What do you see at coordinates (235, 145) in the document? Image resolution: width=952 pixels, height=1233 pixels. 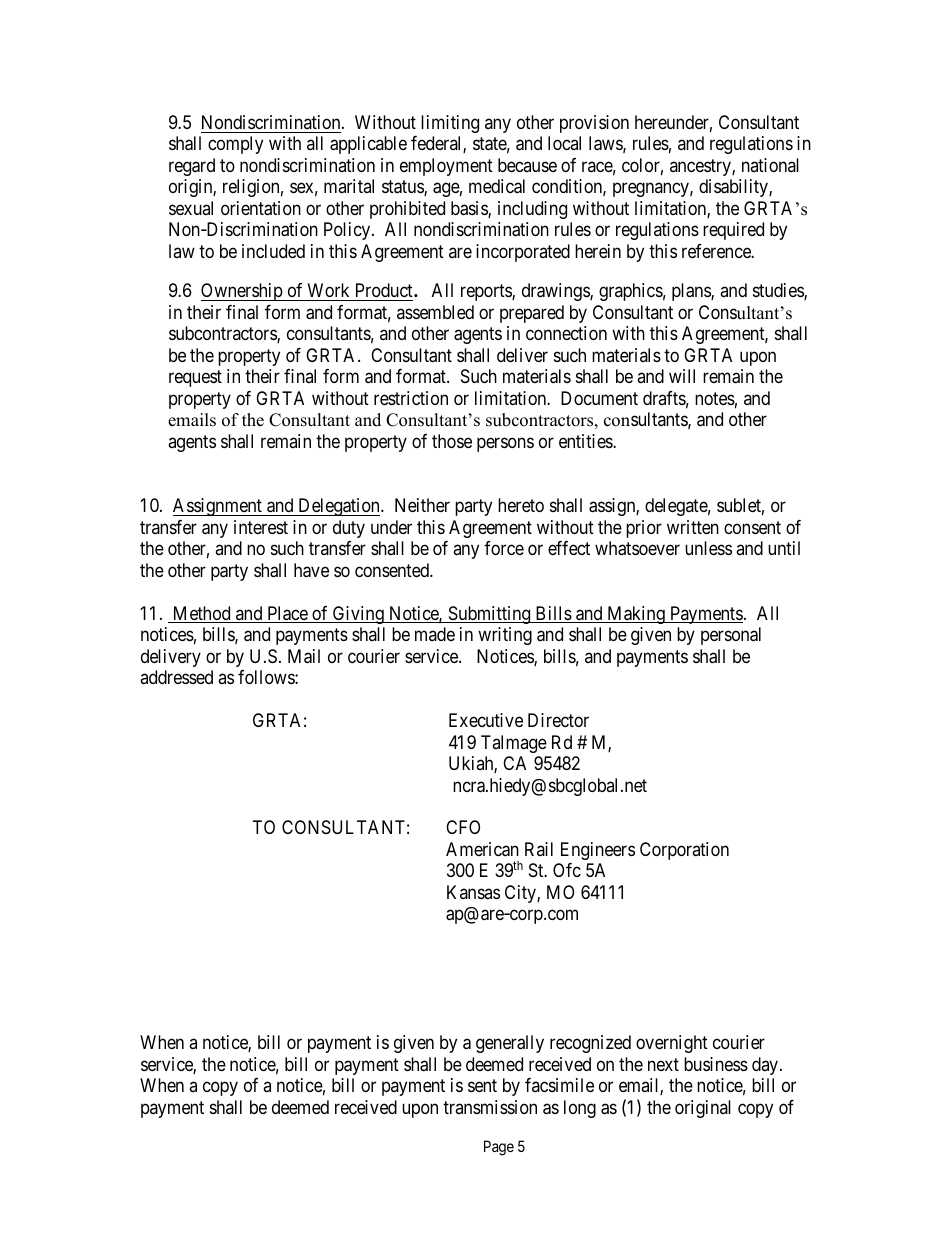 I see `comply` at bounding box center [235, 145].
